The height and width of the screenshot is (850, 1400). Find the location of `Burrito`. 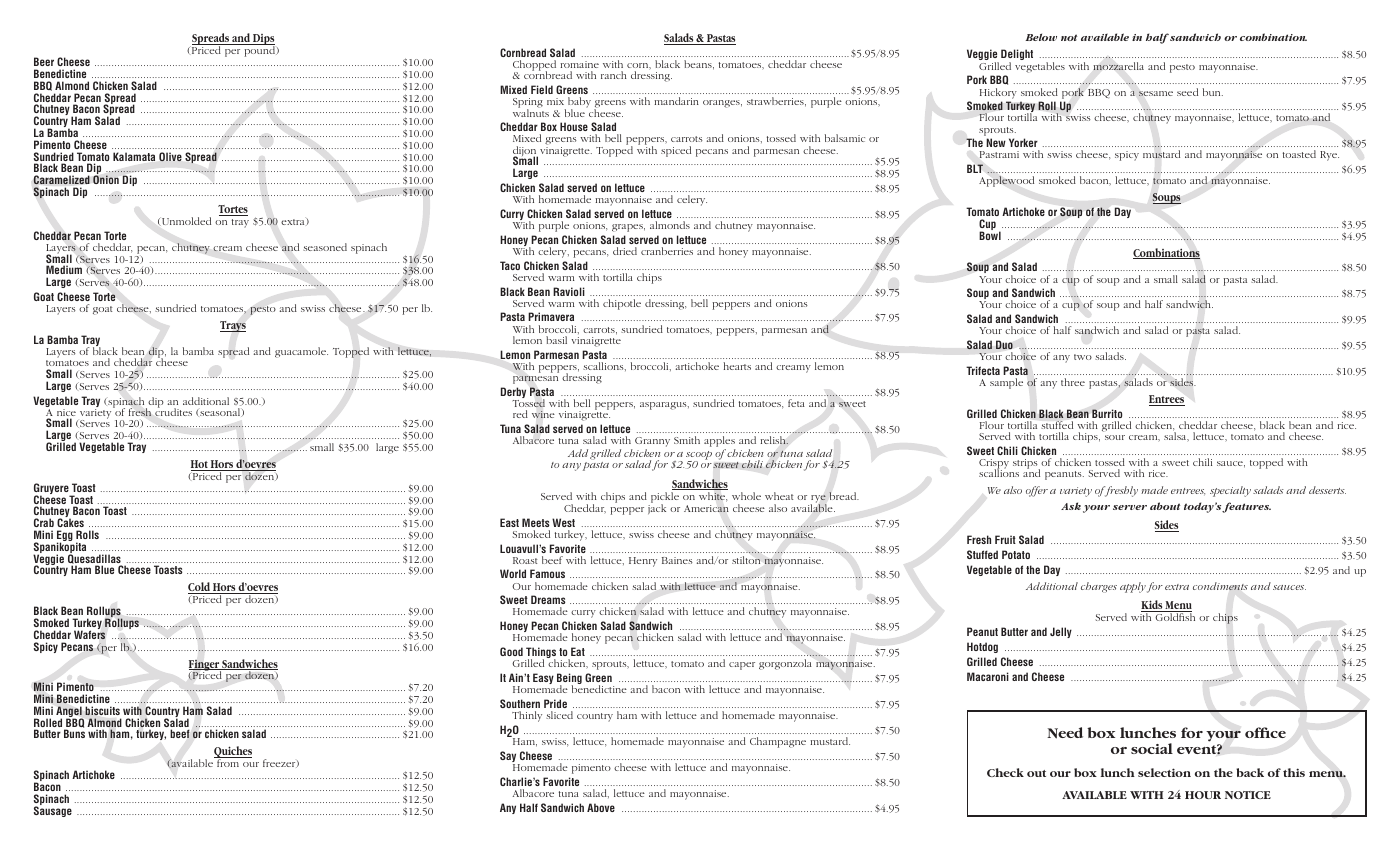

Burrito is located at coordinates (1107, 413).
